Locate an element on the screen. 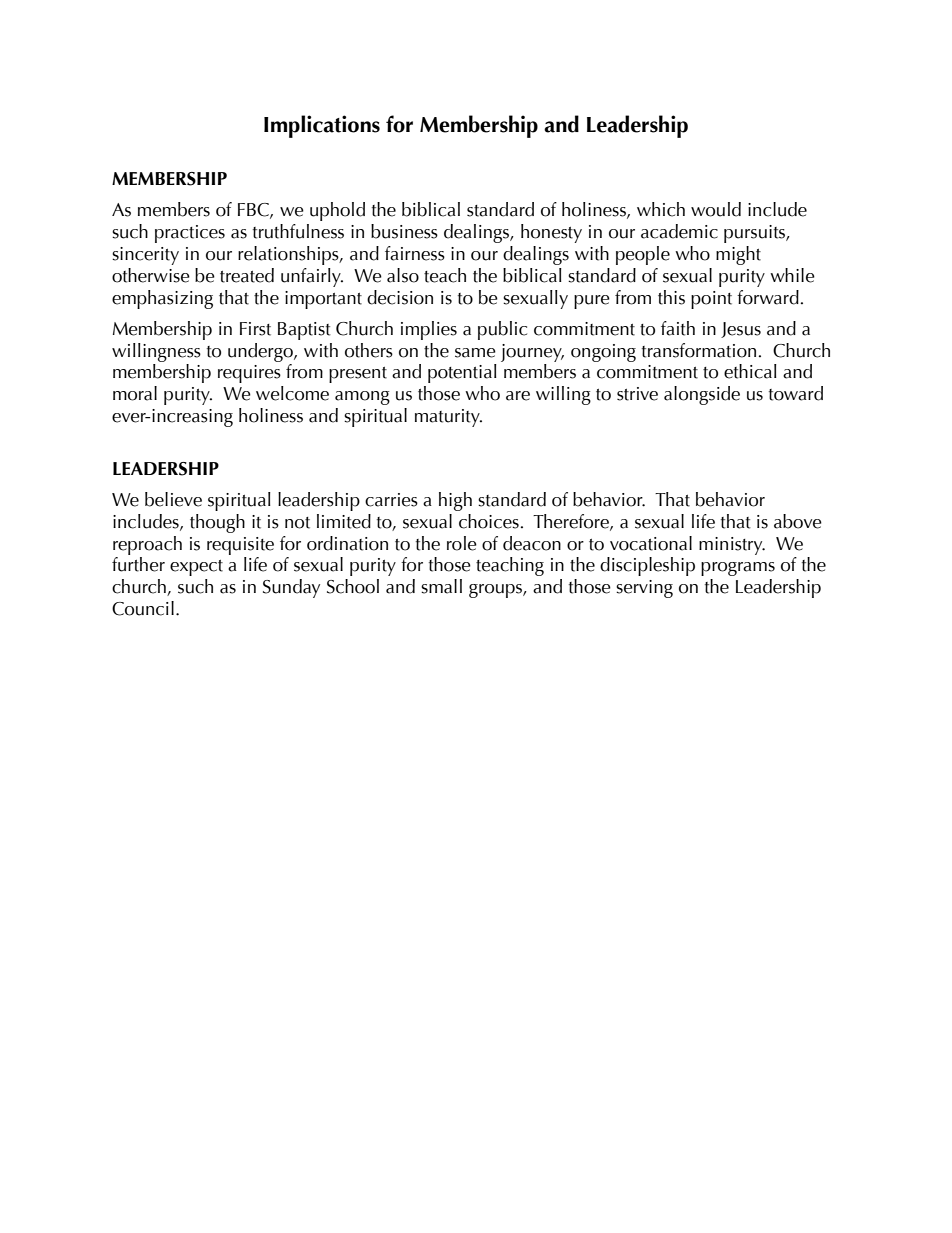 This screenshot has width=952, height=1233. would is located at coordinates (716, 209).
